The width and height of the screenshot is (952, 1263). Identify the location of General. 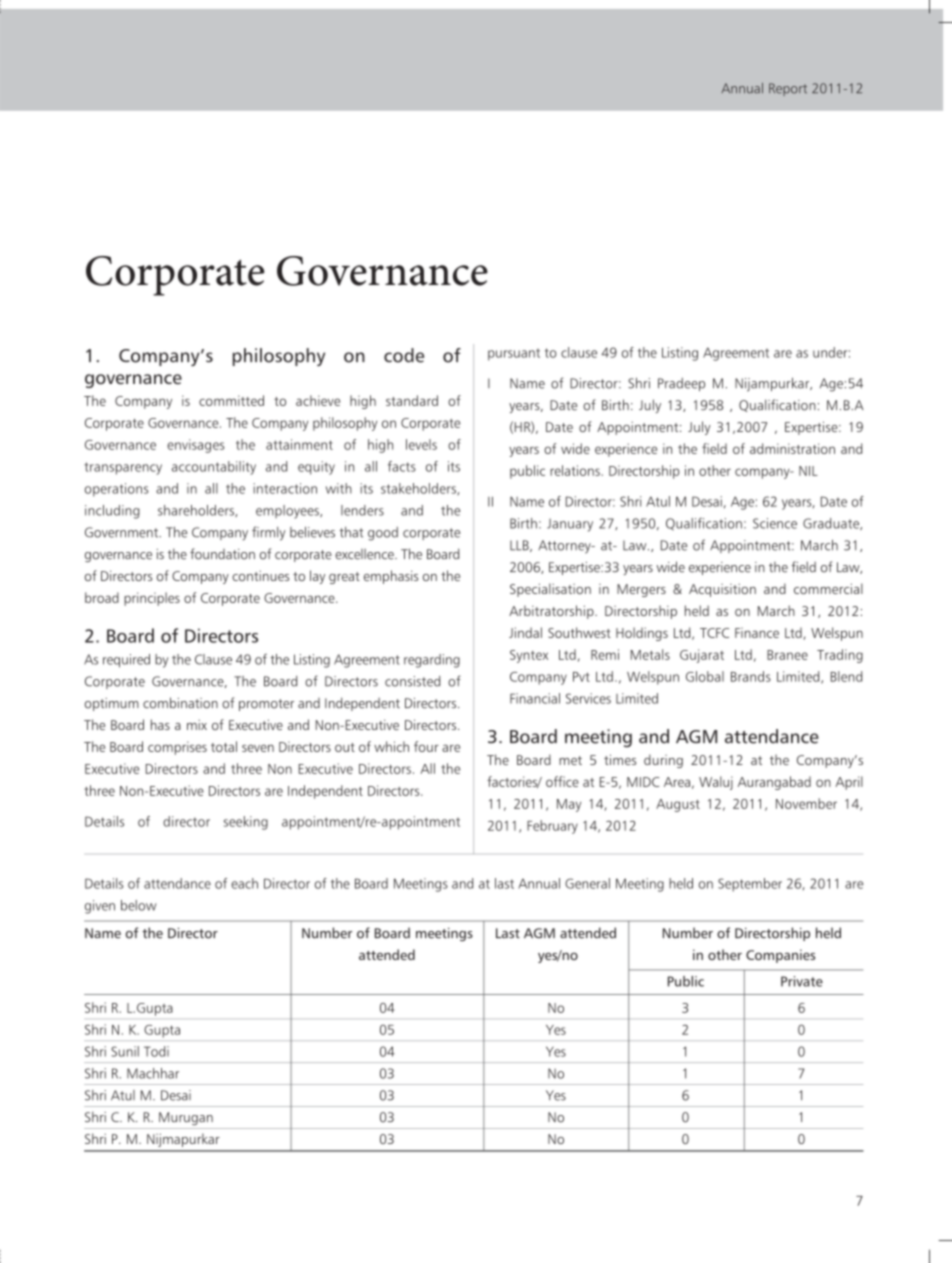
(587, 883).
